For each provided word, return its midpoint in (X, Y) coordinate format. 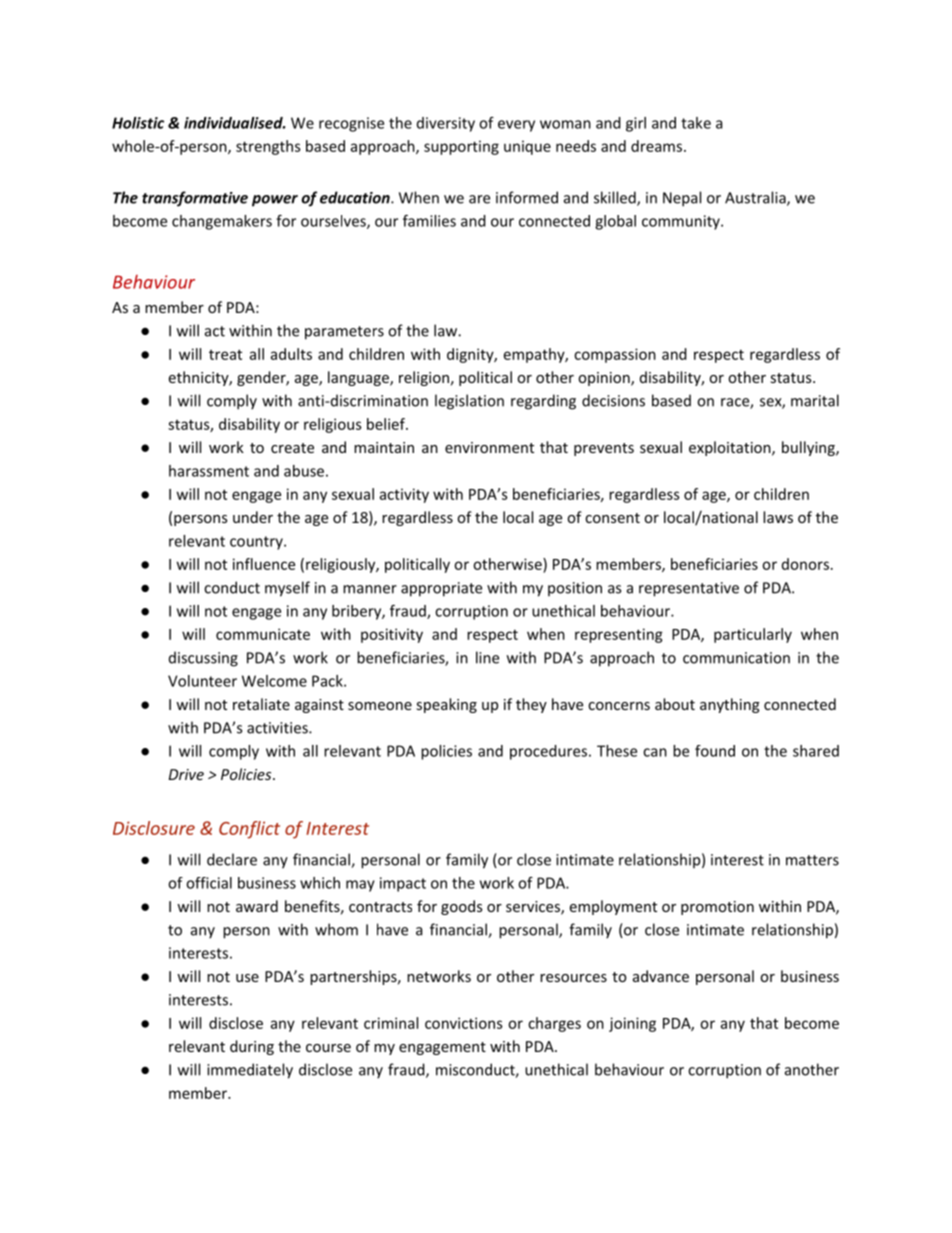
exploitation (730, 448)
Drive (186, 774)
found (715, 751)
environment (489, 447)
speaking (447, 705)
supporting (461, 147)
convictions (464, 1023)
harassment (209, 471)
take (696, 123)
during (252, 1047)
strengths (268, 147)
